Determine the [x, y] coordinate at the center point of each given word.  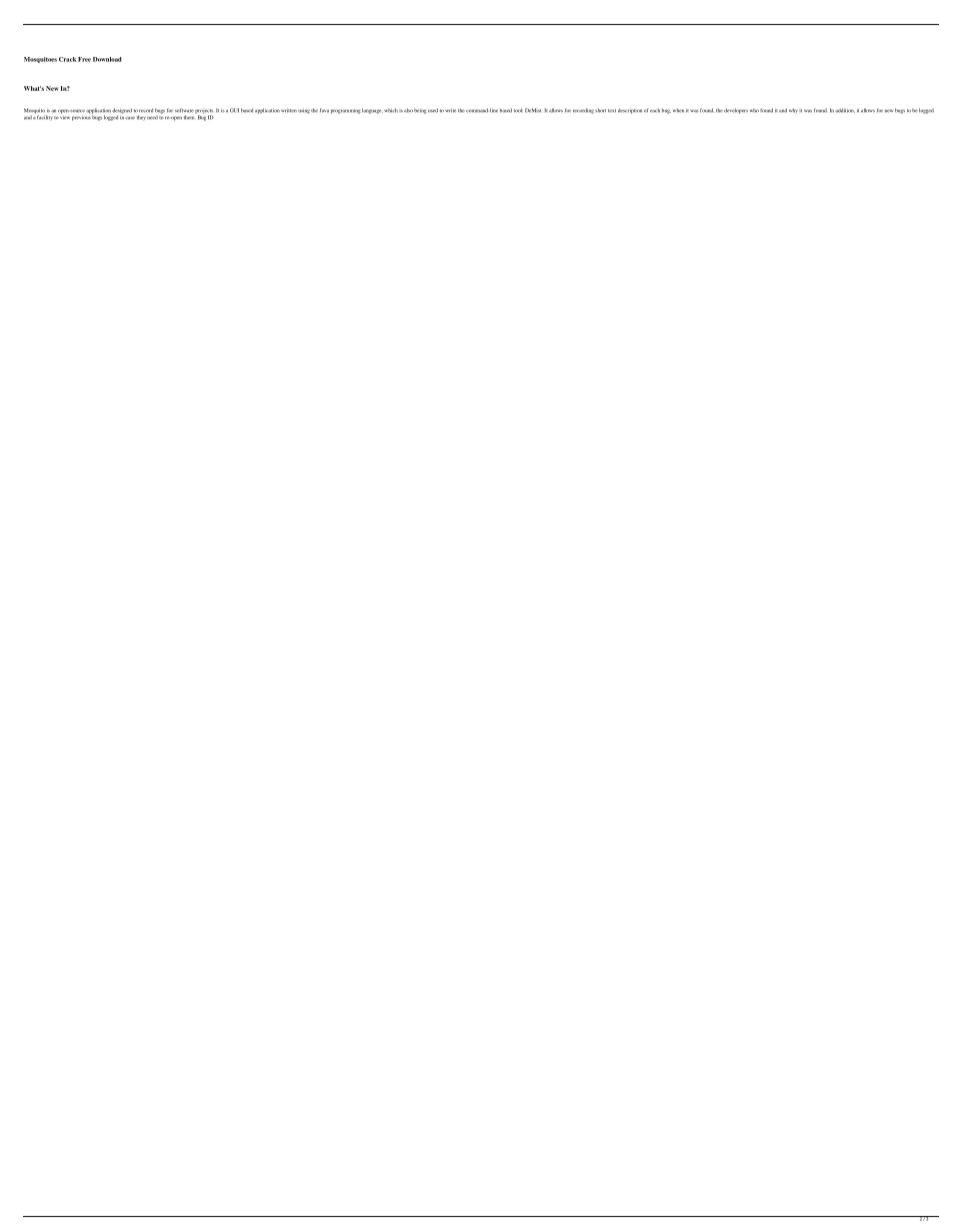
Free [84, 59]
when [678, 110]
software [184, 110]
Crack [67, 59]
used [433, 110]
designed [122, 112]
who [754, 110]
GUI [234, 110]
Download [107, 59]
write [450, 110]
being [420, 111]
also [408, 110]
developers [736, 111]
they [141, 118]
